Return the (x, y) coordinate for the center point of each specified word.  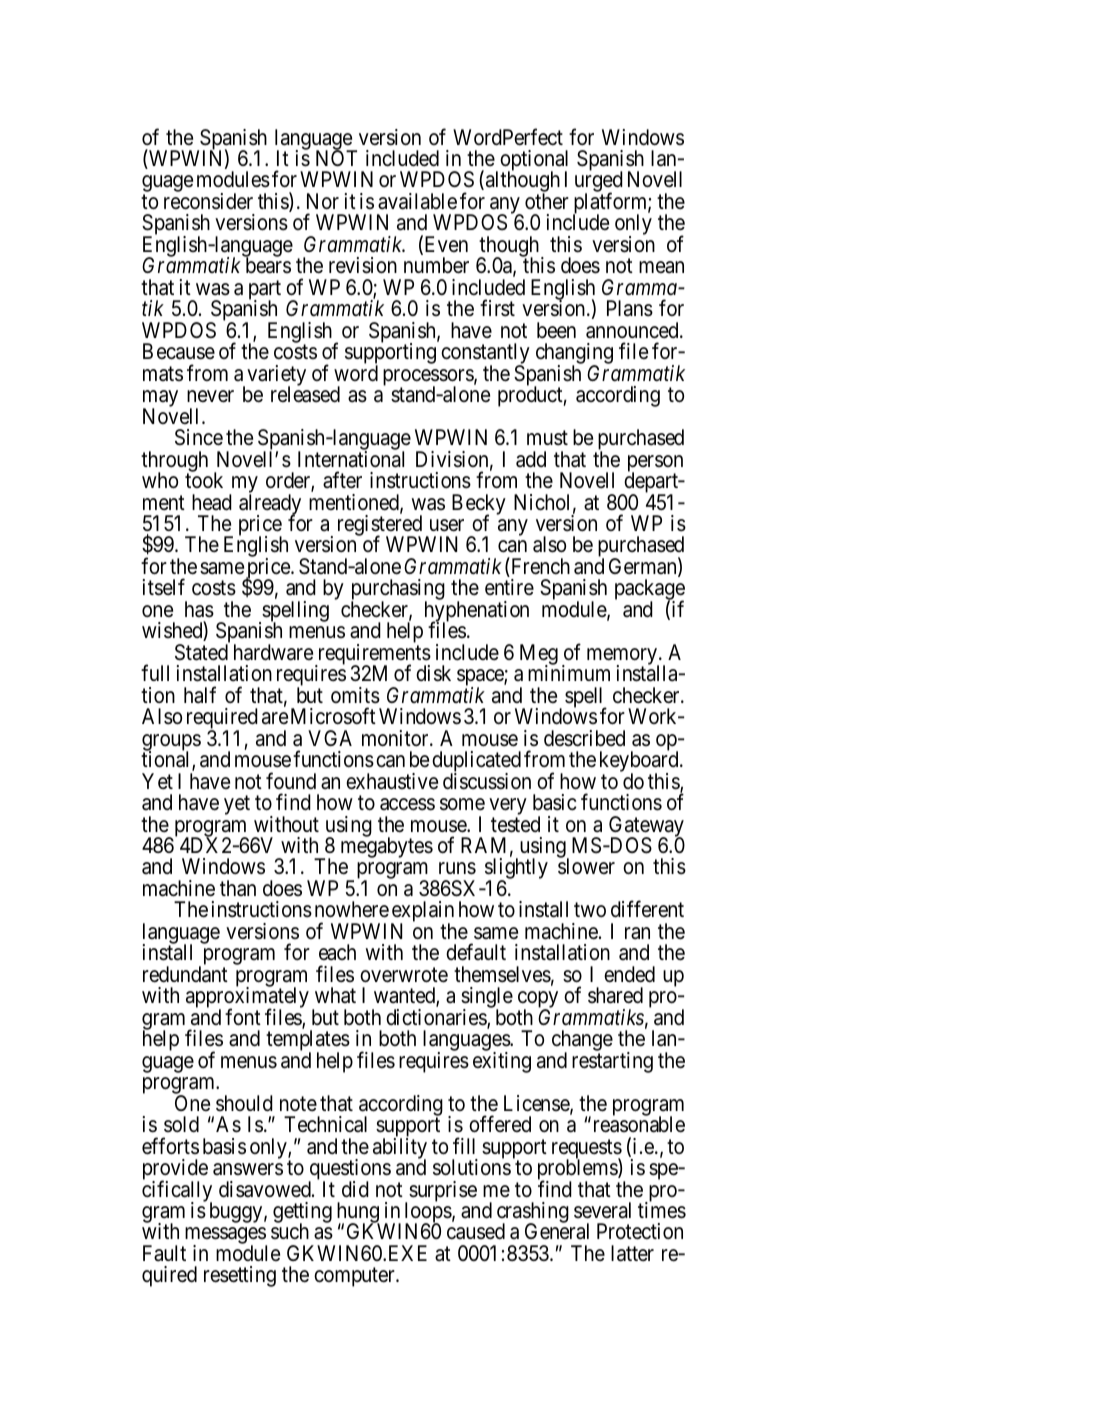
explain (422, 913)
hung (358, 1214)
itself (164, 587)
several (602, 1210)
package (650, 591)
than (238, 888)
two (590, 910)
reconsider (208, 201)
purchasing (398, 591)
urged (599, 183)
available (417, 201)
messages (224, 1237)
